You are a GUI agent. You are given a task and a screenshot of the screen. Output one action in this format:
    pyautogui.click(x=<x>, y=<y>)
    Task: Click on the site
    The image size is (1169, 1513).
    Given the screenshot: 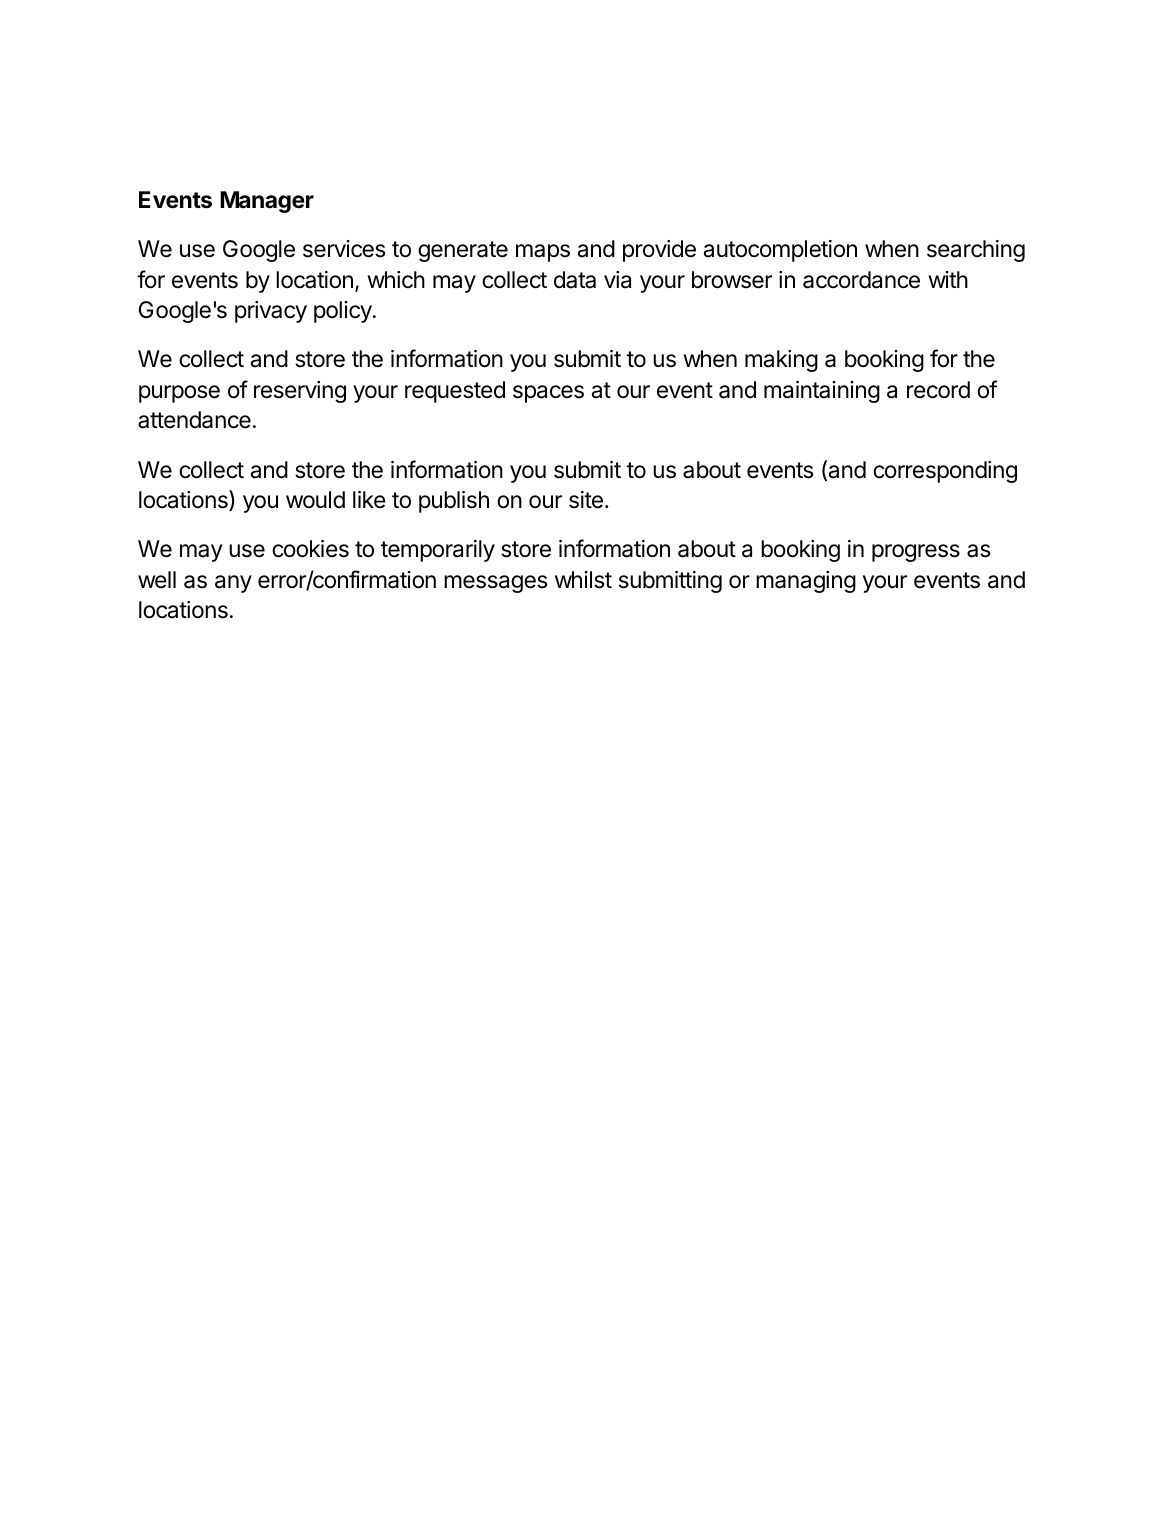 What is the action you would take?
    pyautogui.click(x=586, y=500)
